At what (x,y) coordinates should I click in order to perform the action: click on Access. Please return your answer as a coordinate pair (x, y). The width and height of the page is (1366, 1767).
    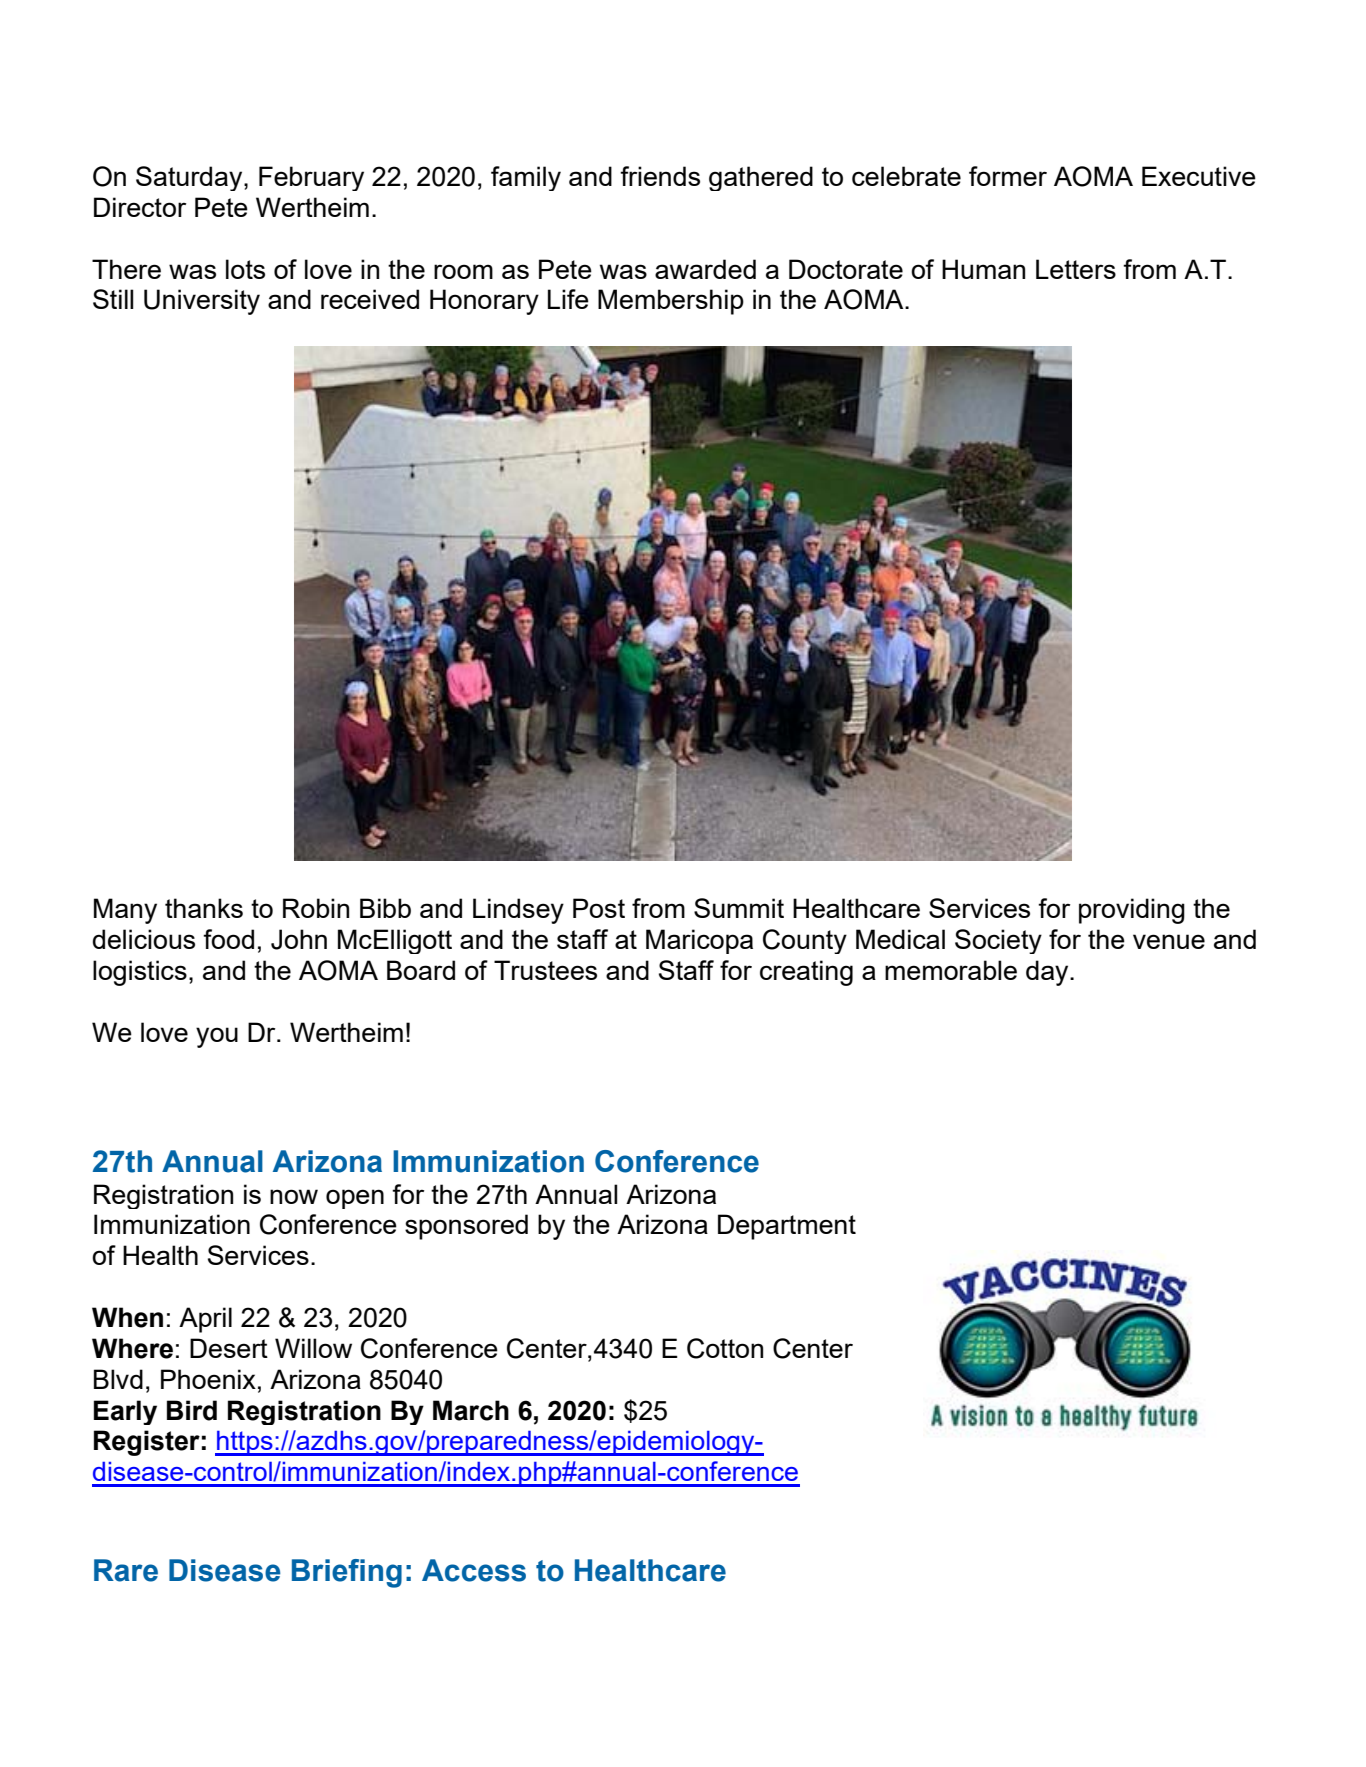
    Looking at the image, I should click on (474, 1570).
